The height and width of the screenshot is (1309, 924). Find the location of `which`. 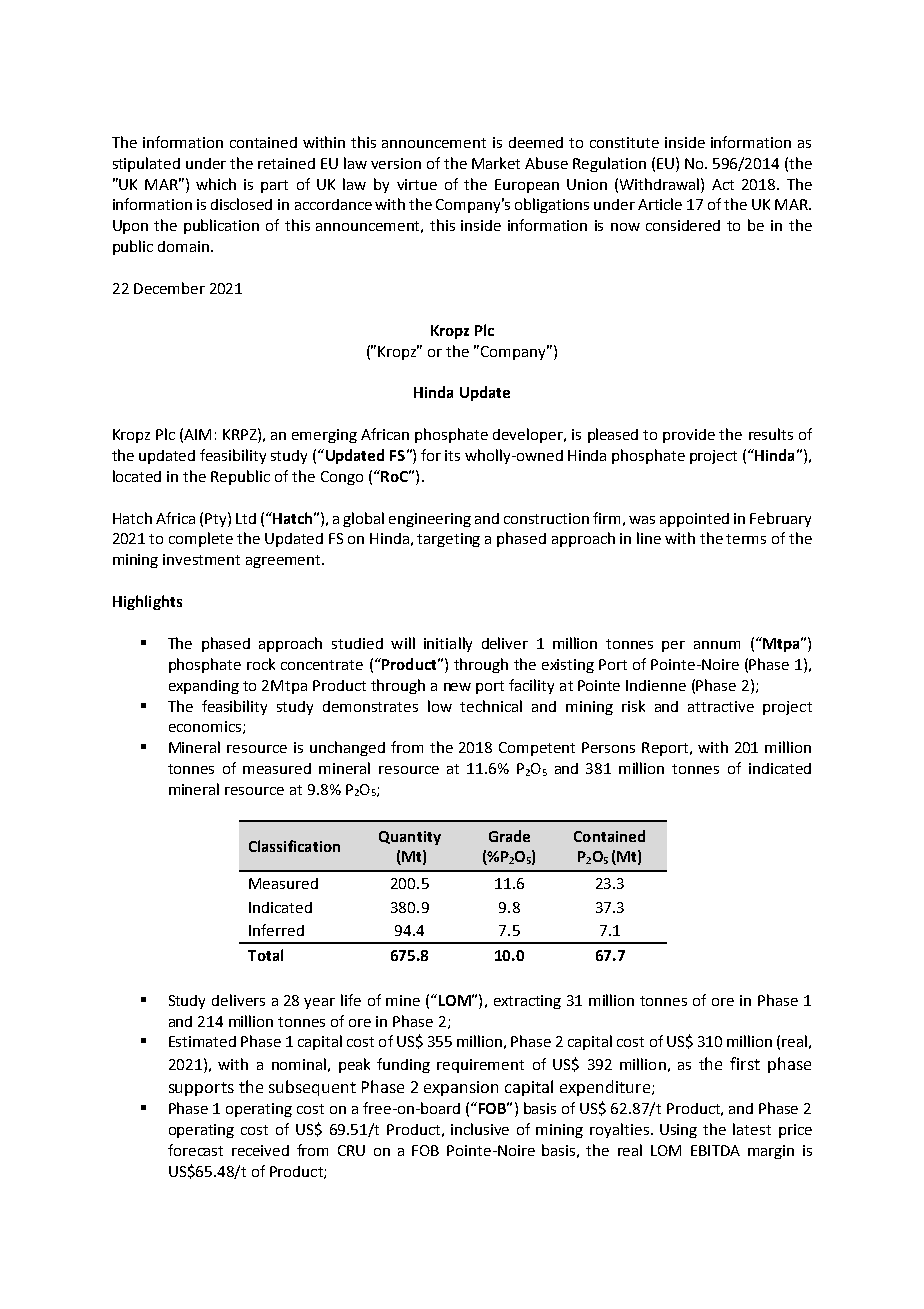

which is located at coordinates (216, 184).
